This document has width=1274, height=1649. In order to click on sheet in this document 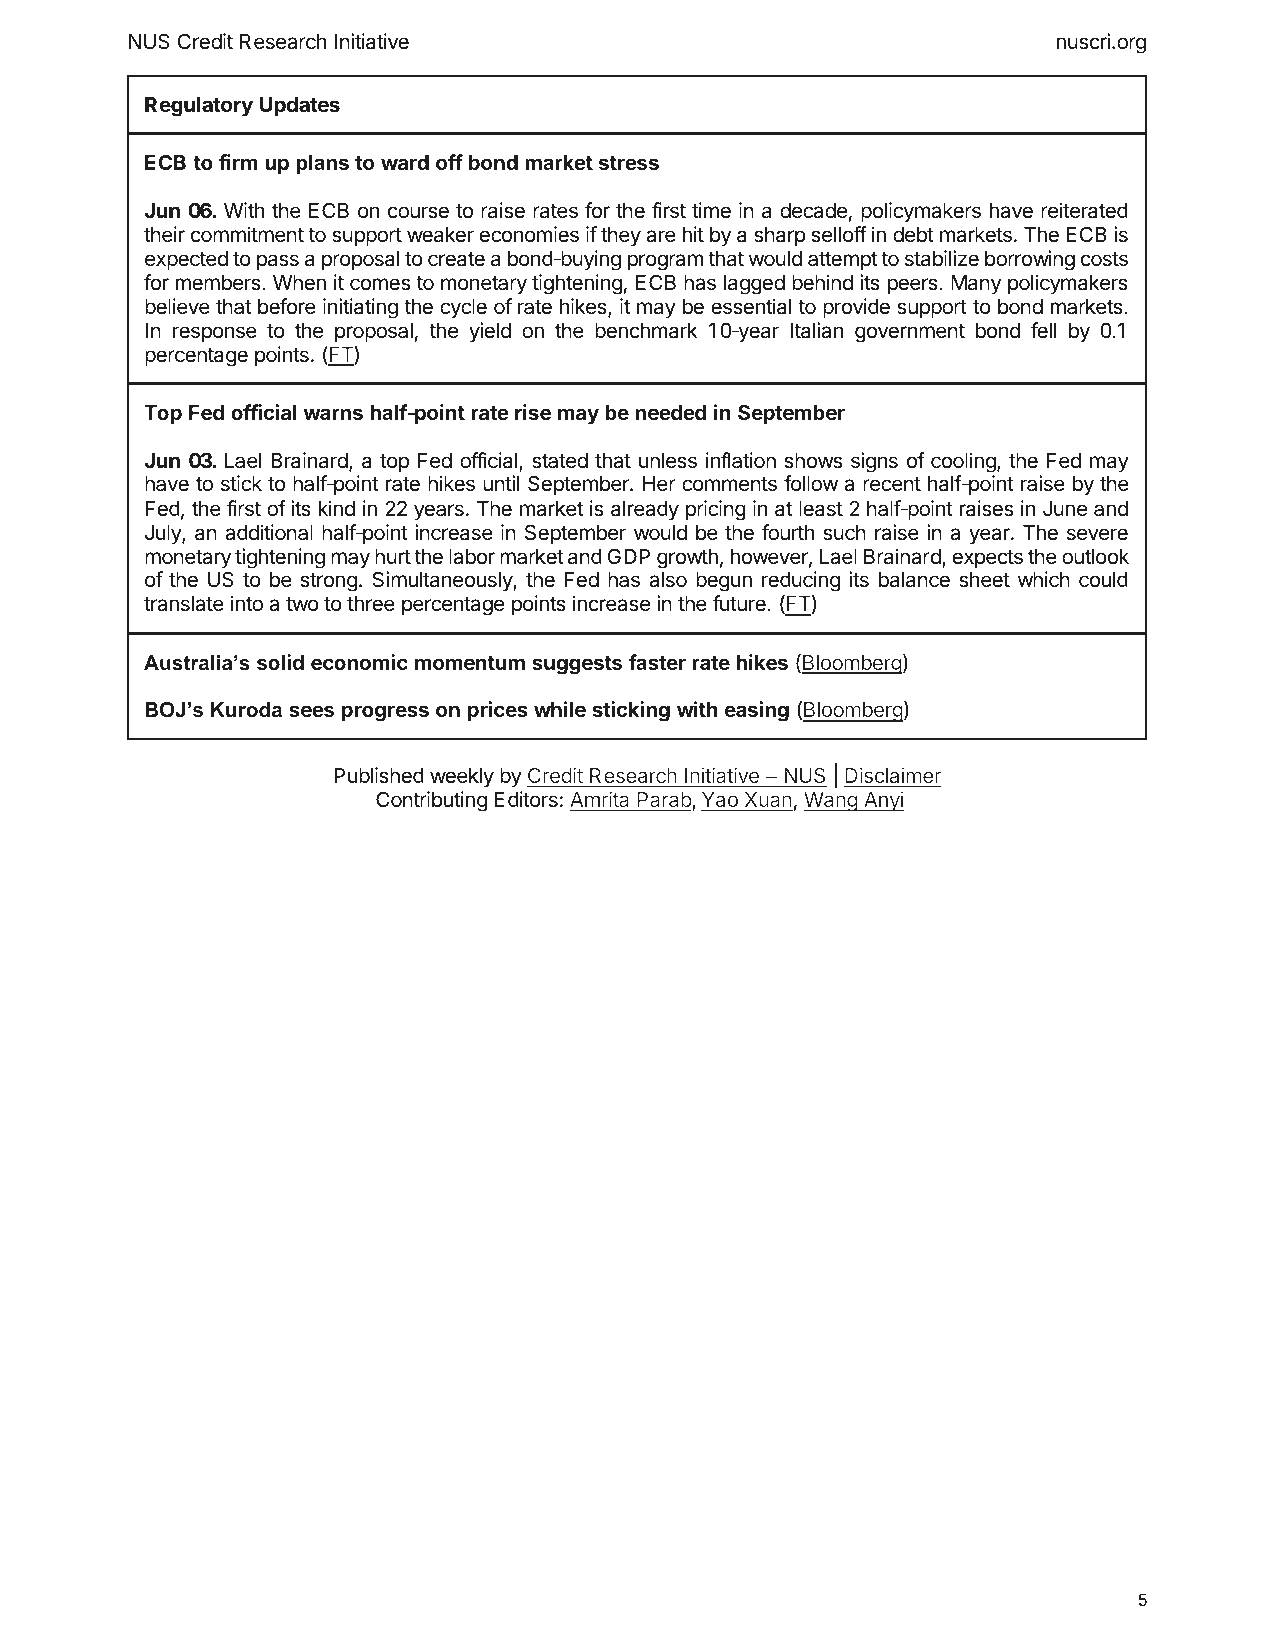, I will do `click(984, 580)`.
